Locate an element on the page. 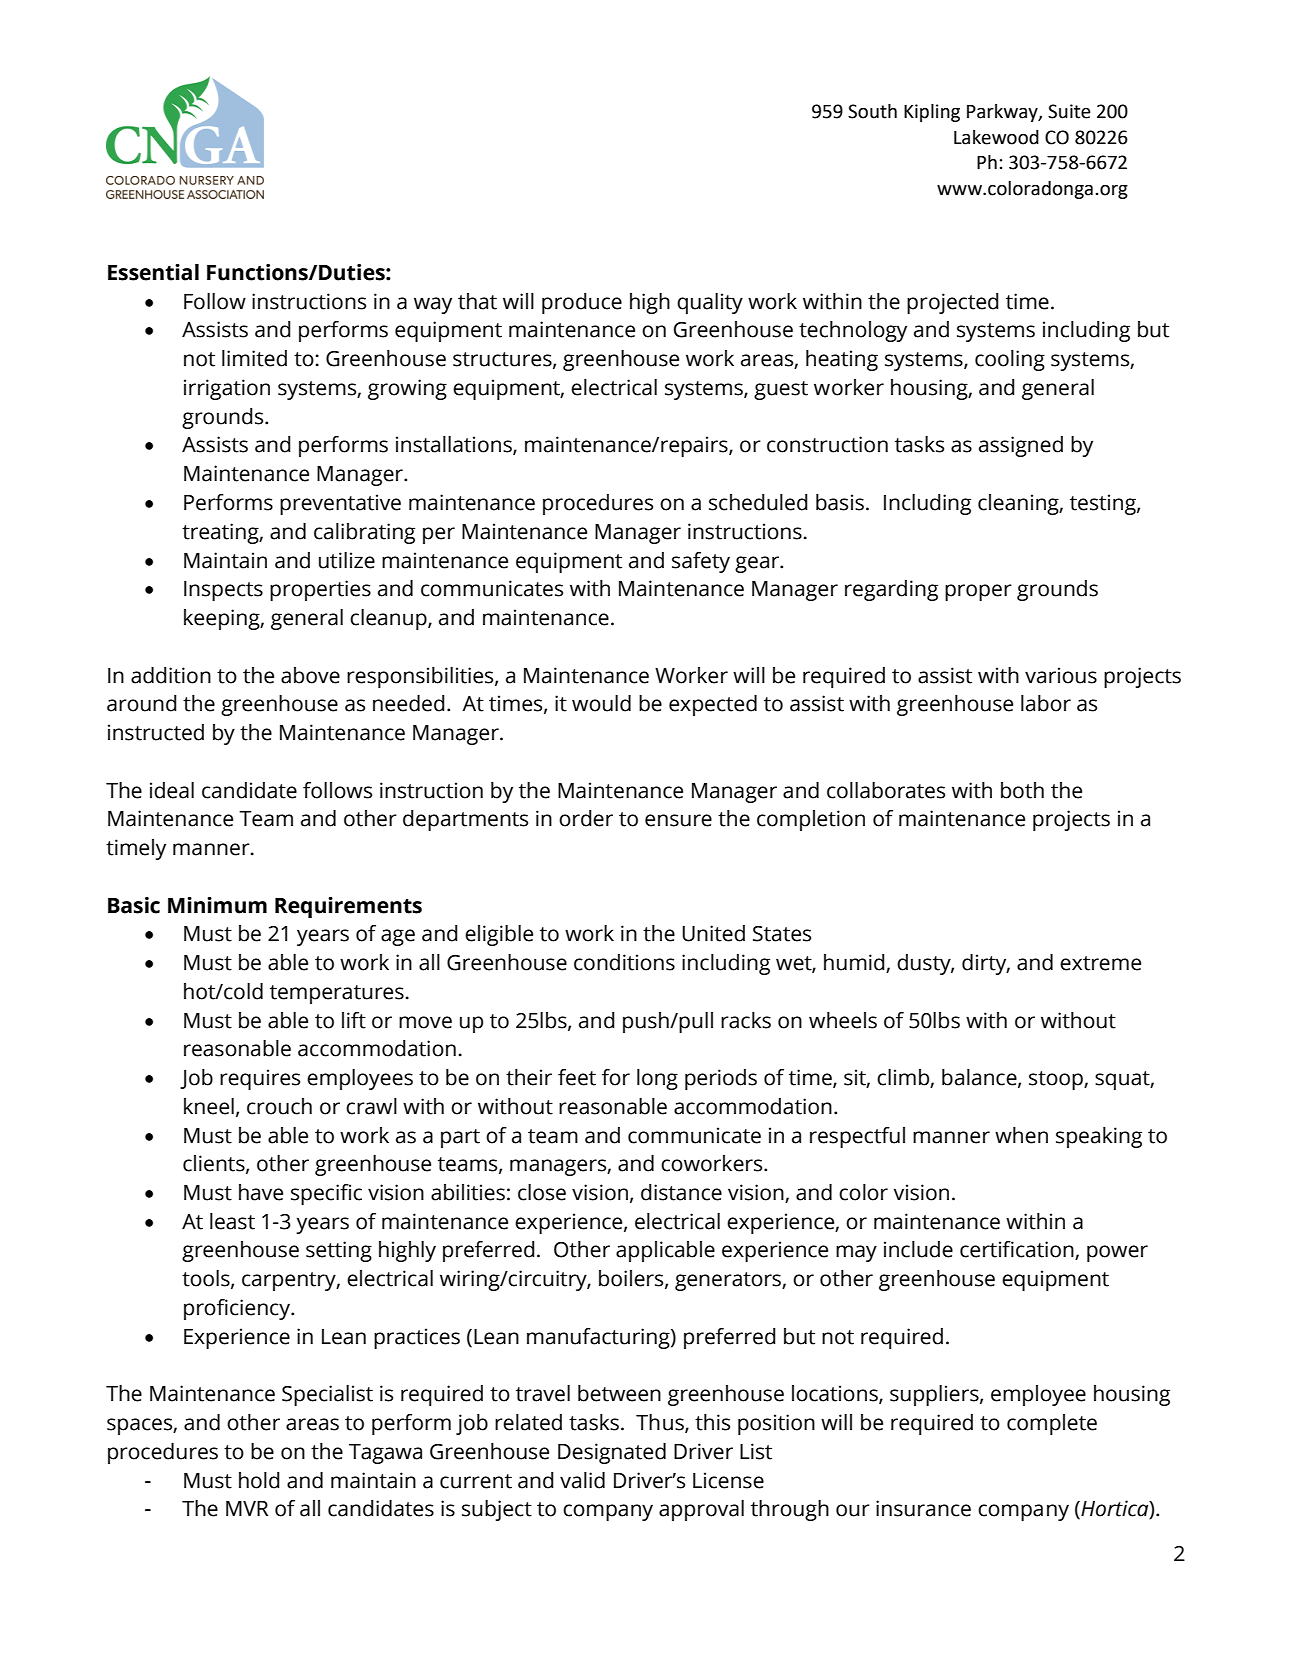 The height and width of the page is (1672, 1292). requires is located at coordinates (260, 1079).
